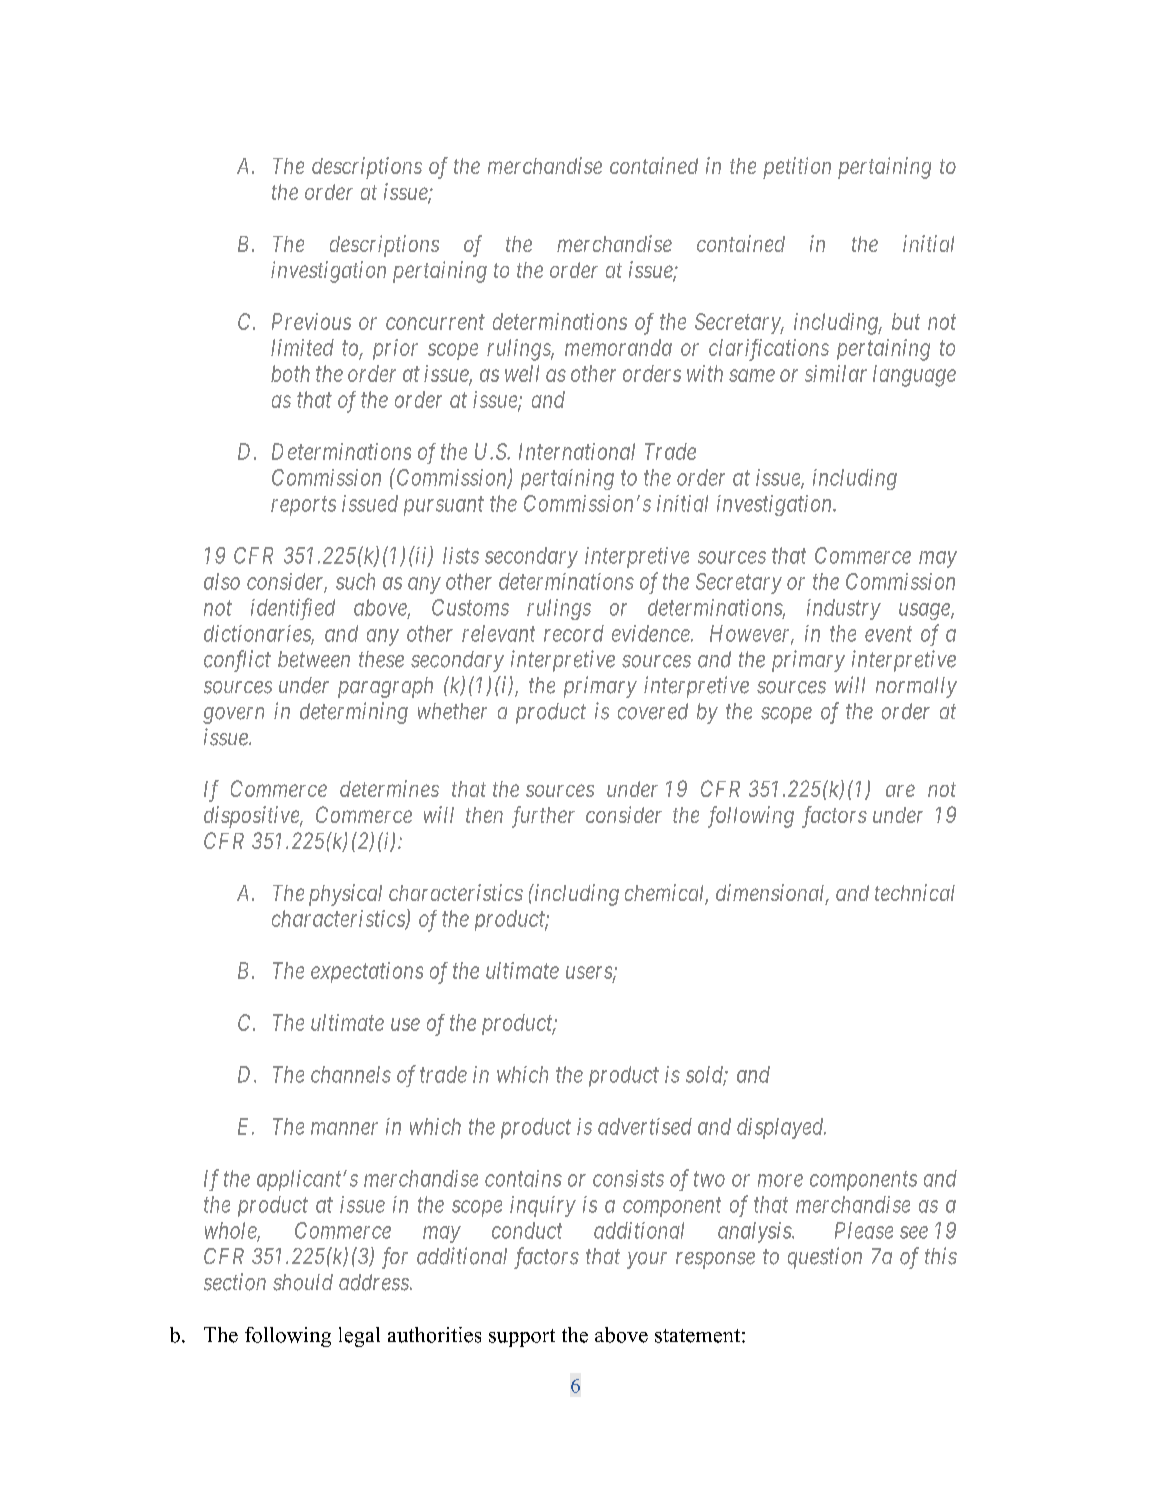 The image size is (1151, 1490). Describe the element at coordinates (303, 1282) in the screenshot. I see `should` at that location.
